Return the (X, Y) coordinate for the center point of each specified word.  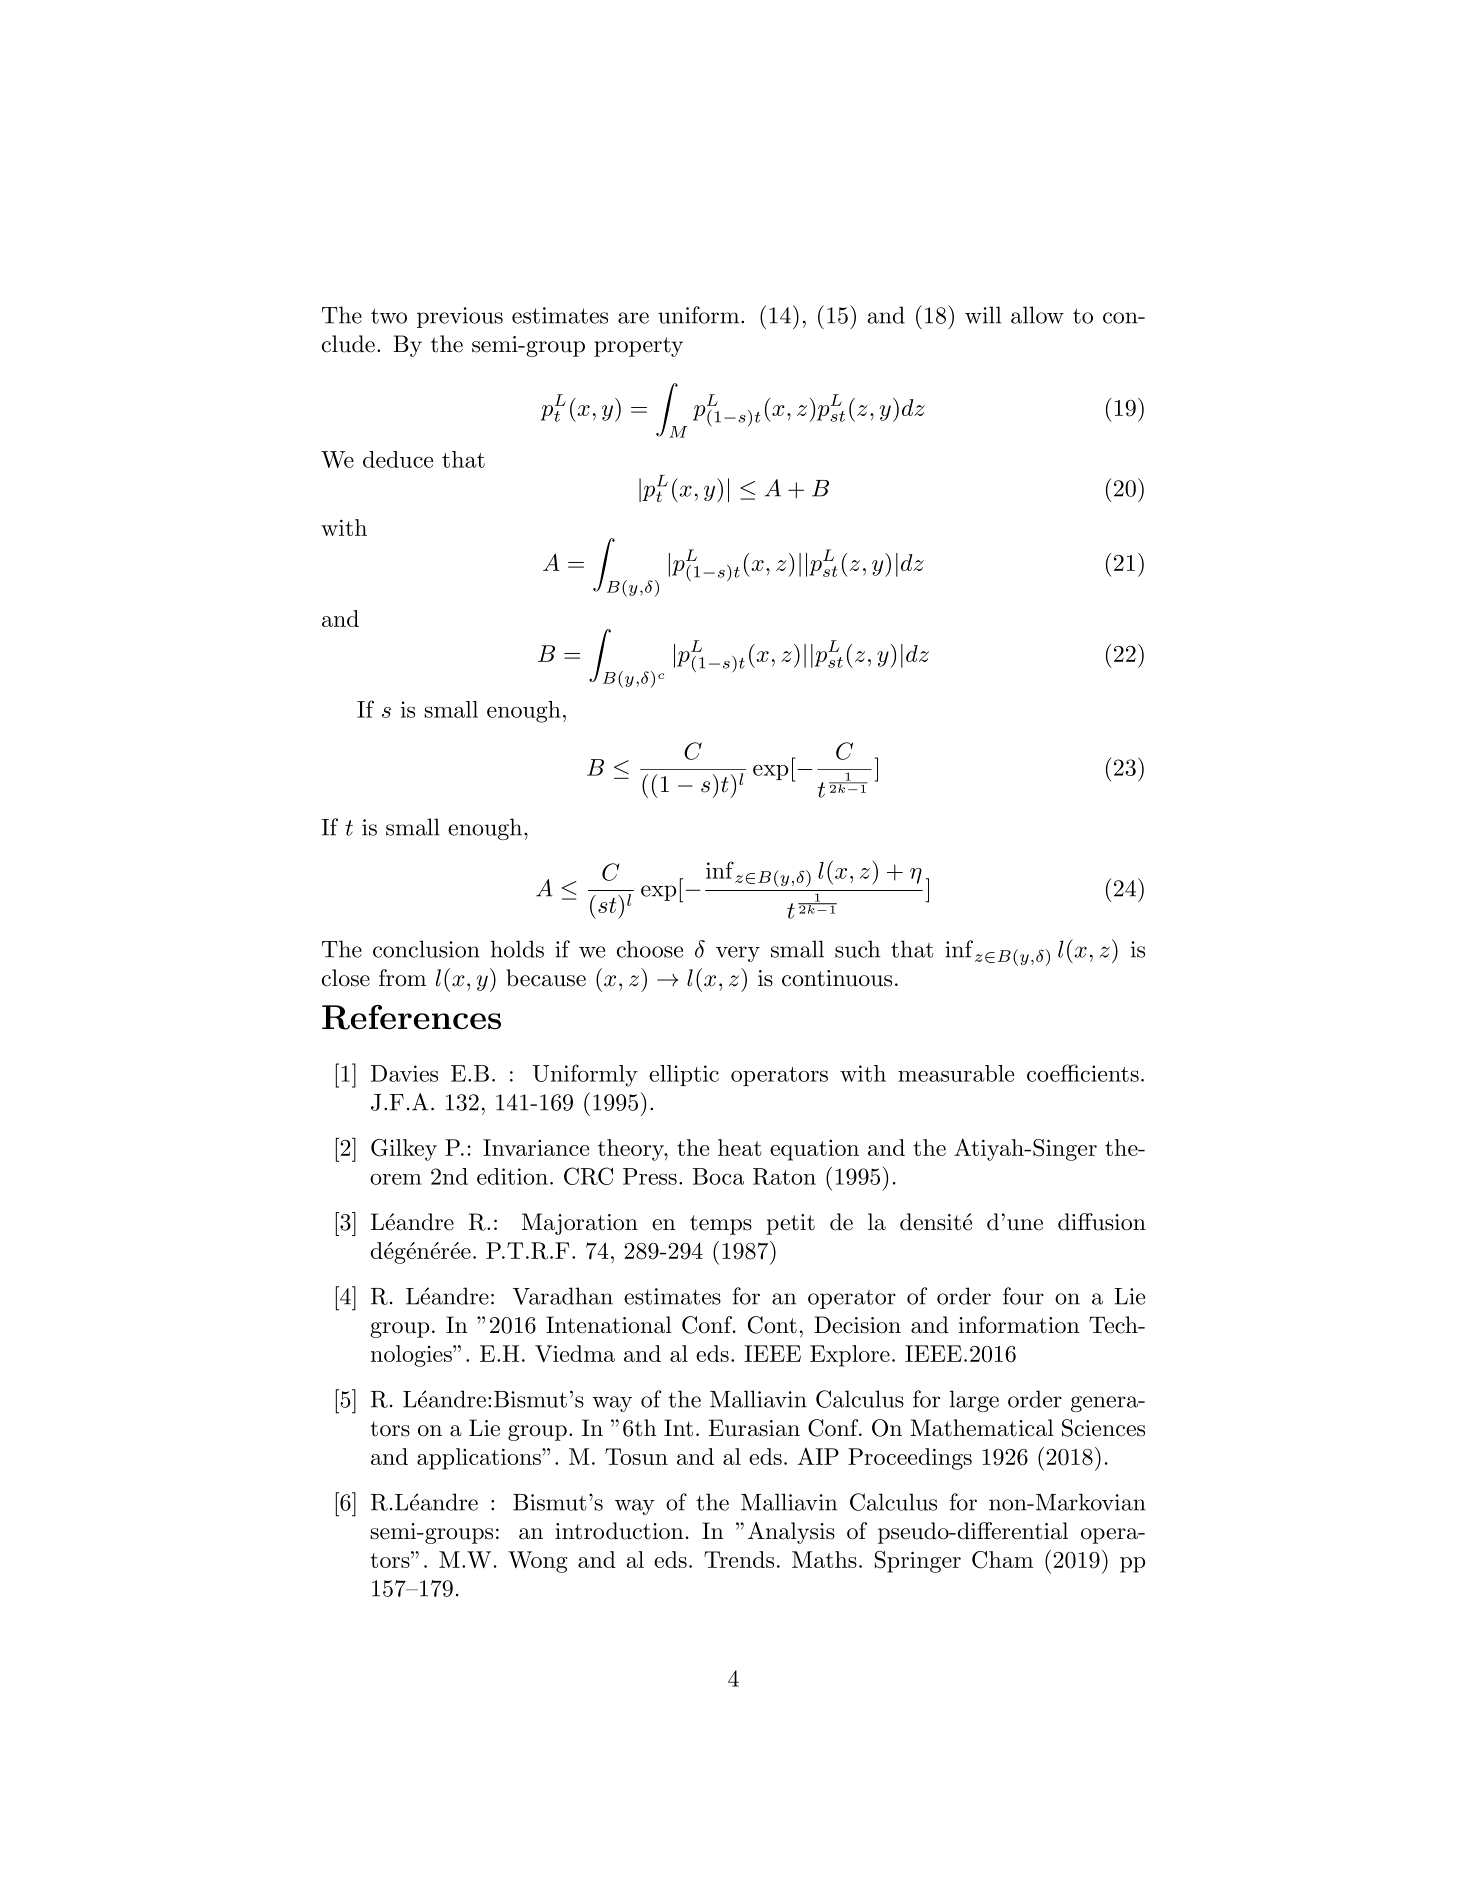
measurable (956, 1073)
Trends (739, 1559)
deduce (398, 459)
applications (480, 1459)
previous (460, 317)
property (638, 347)
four (1023, 1296)
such (857, 949)
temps (721, 1225)
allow (1037, 315)
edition (512, 1176)
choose (650, 949)
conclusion (426, 949)
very (738, 954)
